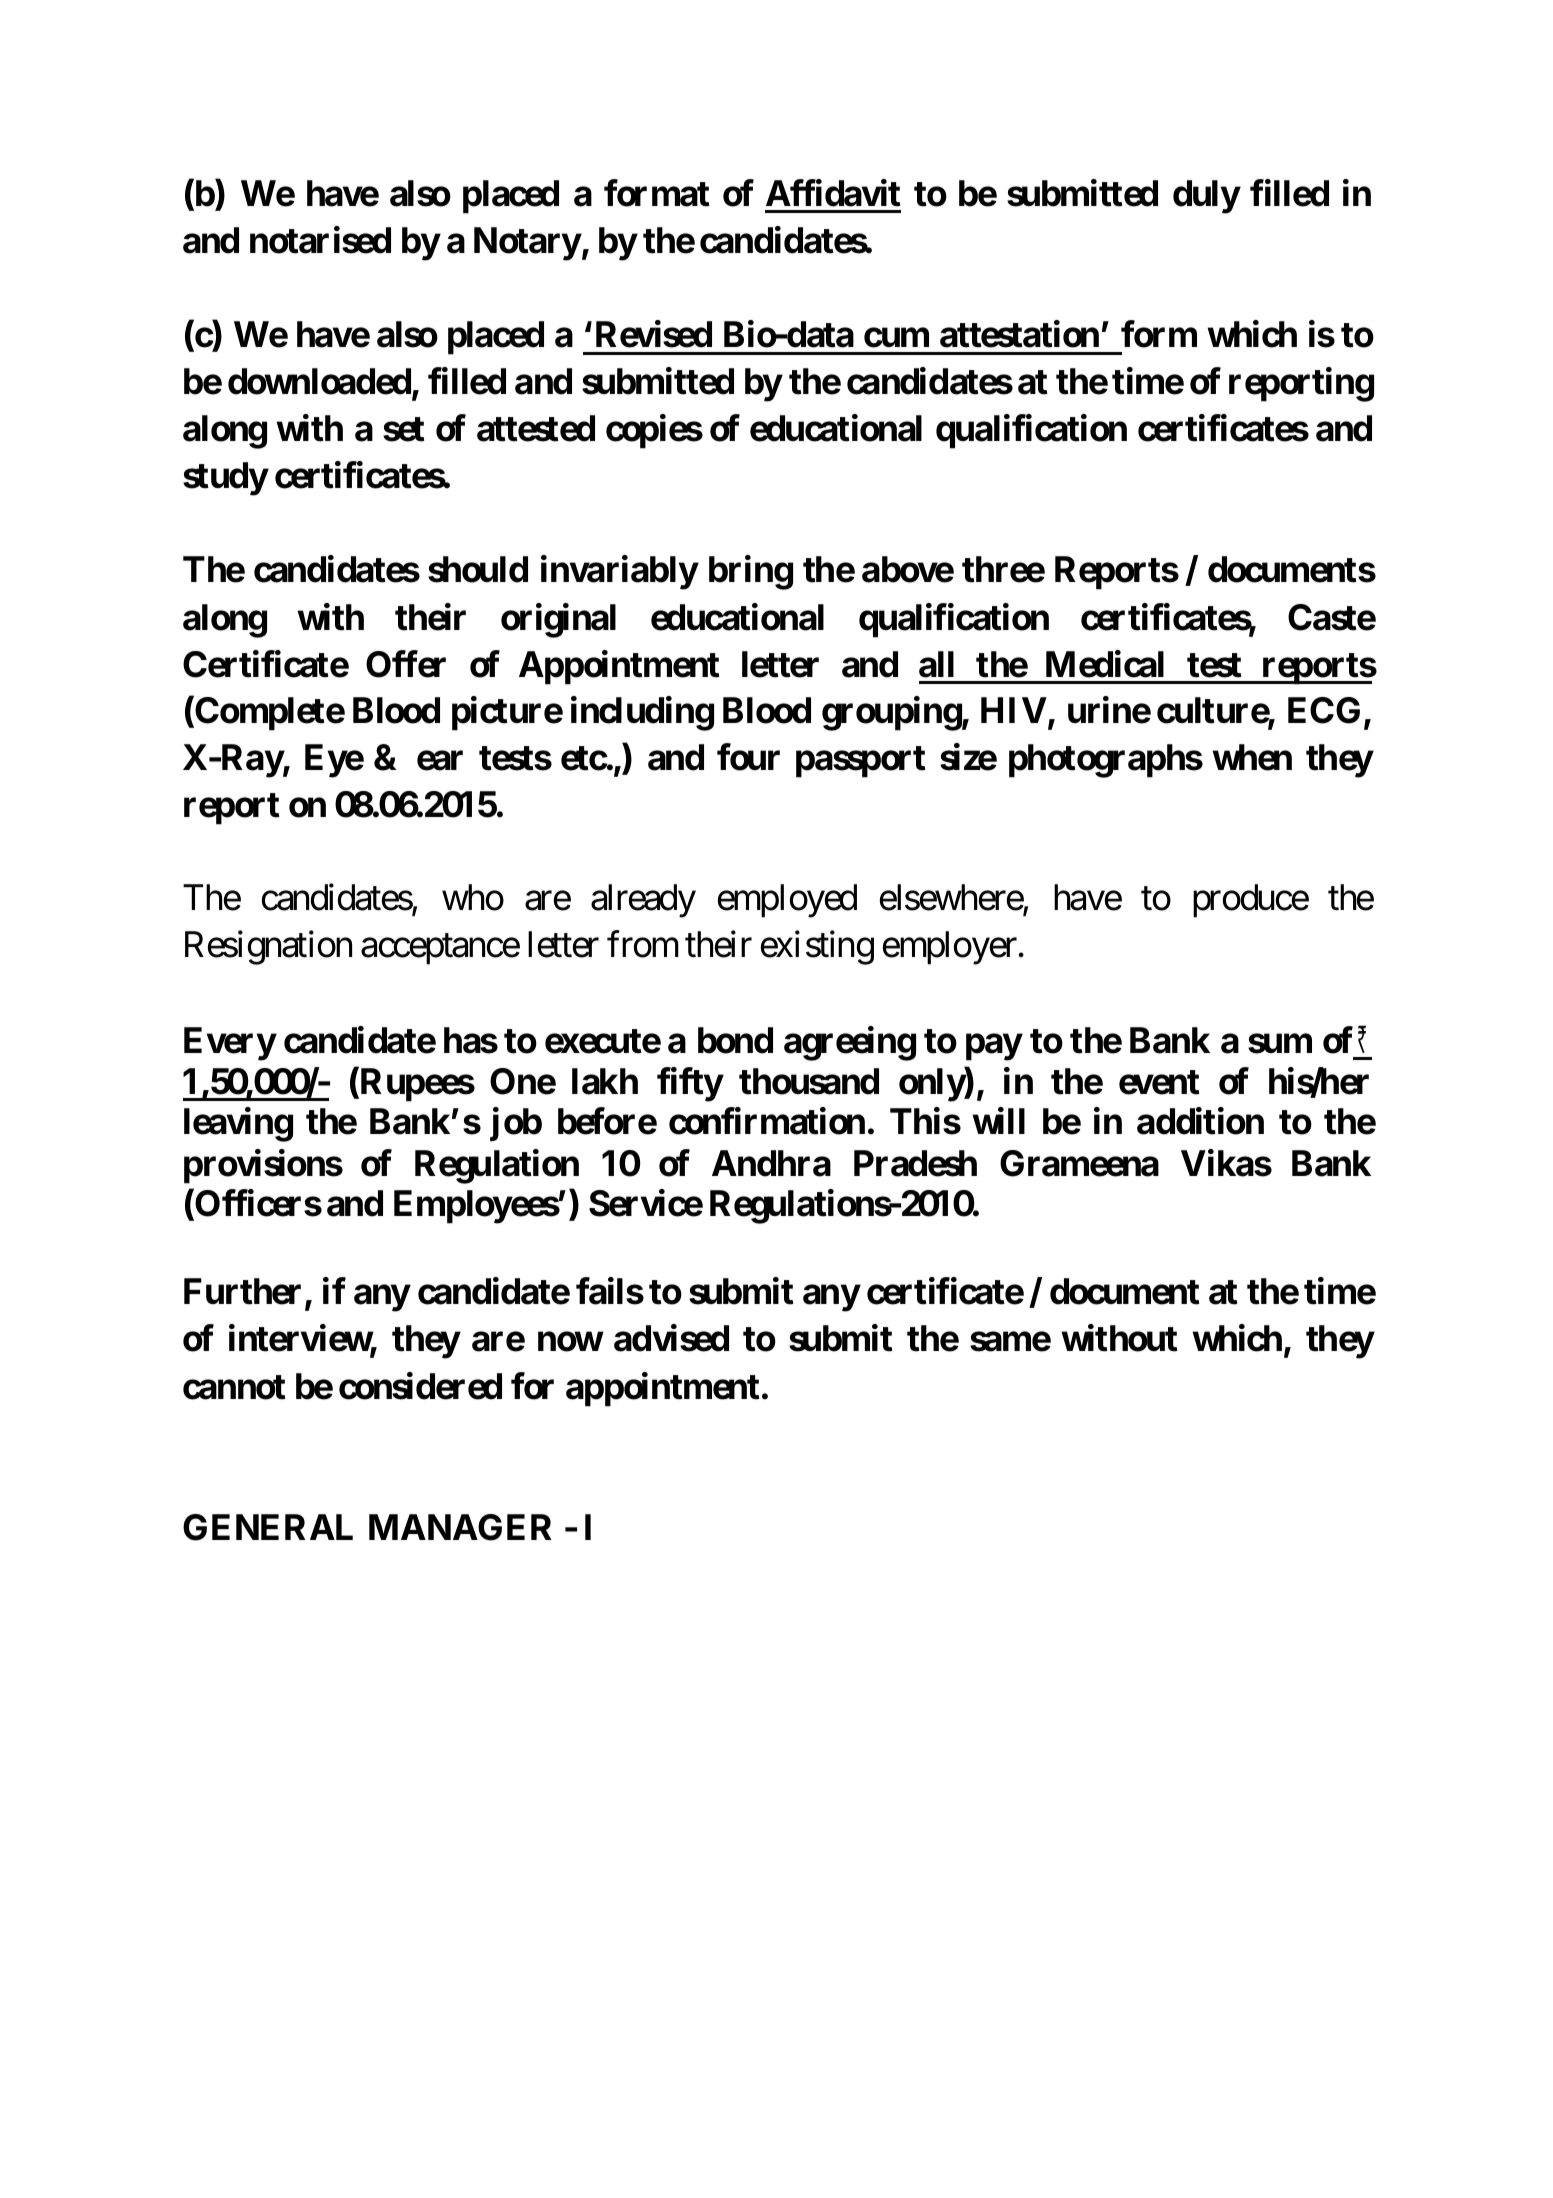 Image resolution: width=1553 pixels, height=2198 pixels. What do you see at coordinates (809, 1081) in the screenshot?
I see `thousand` at bounding box center [809, 1081].
